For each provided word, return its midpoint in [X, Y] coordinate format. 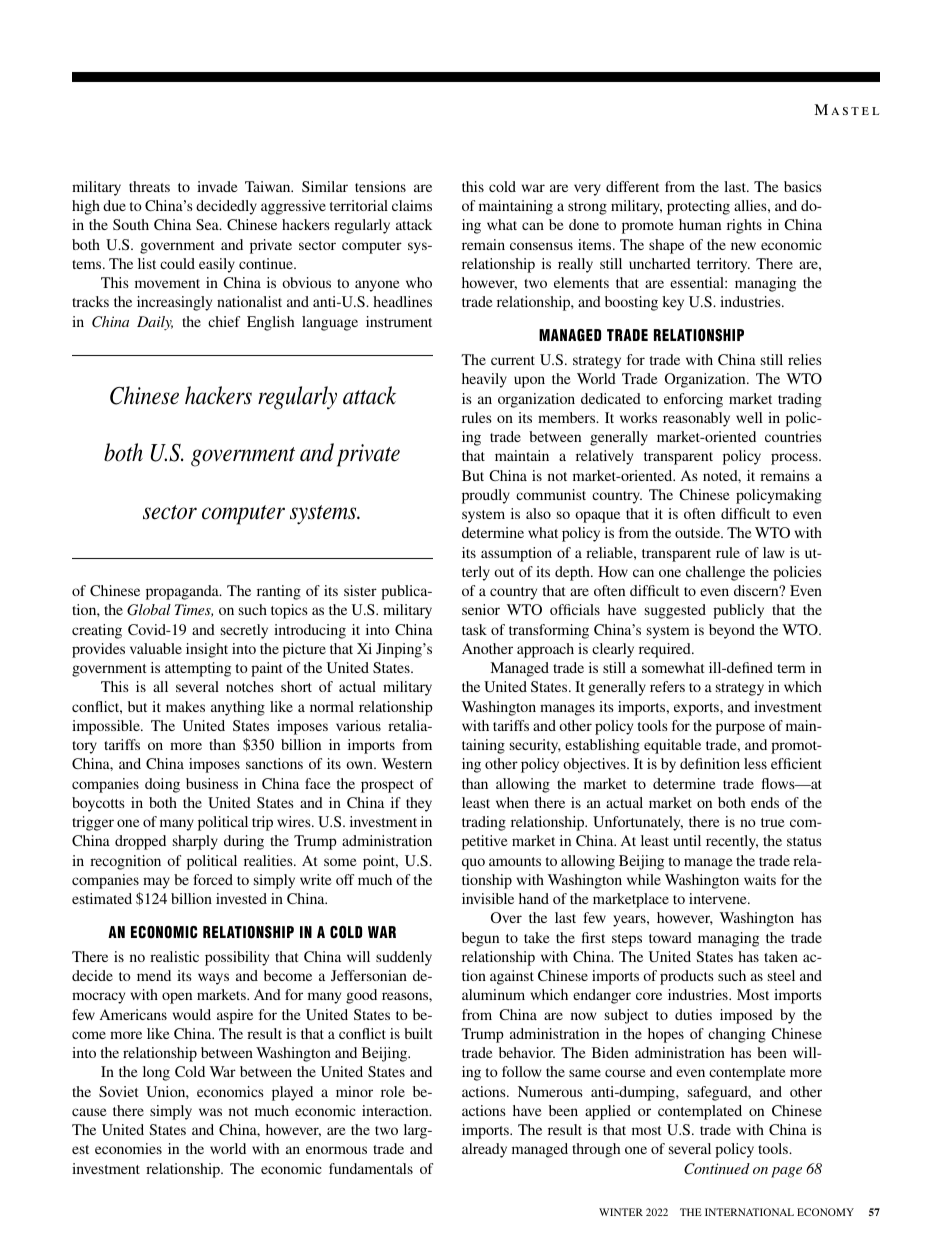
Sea [208, 224]
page [786, 1172]
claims [412, 205]
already [484, 1150]
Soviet [119, 1091]
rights [744, 226]
